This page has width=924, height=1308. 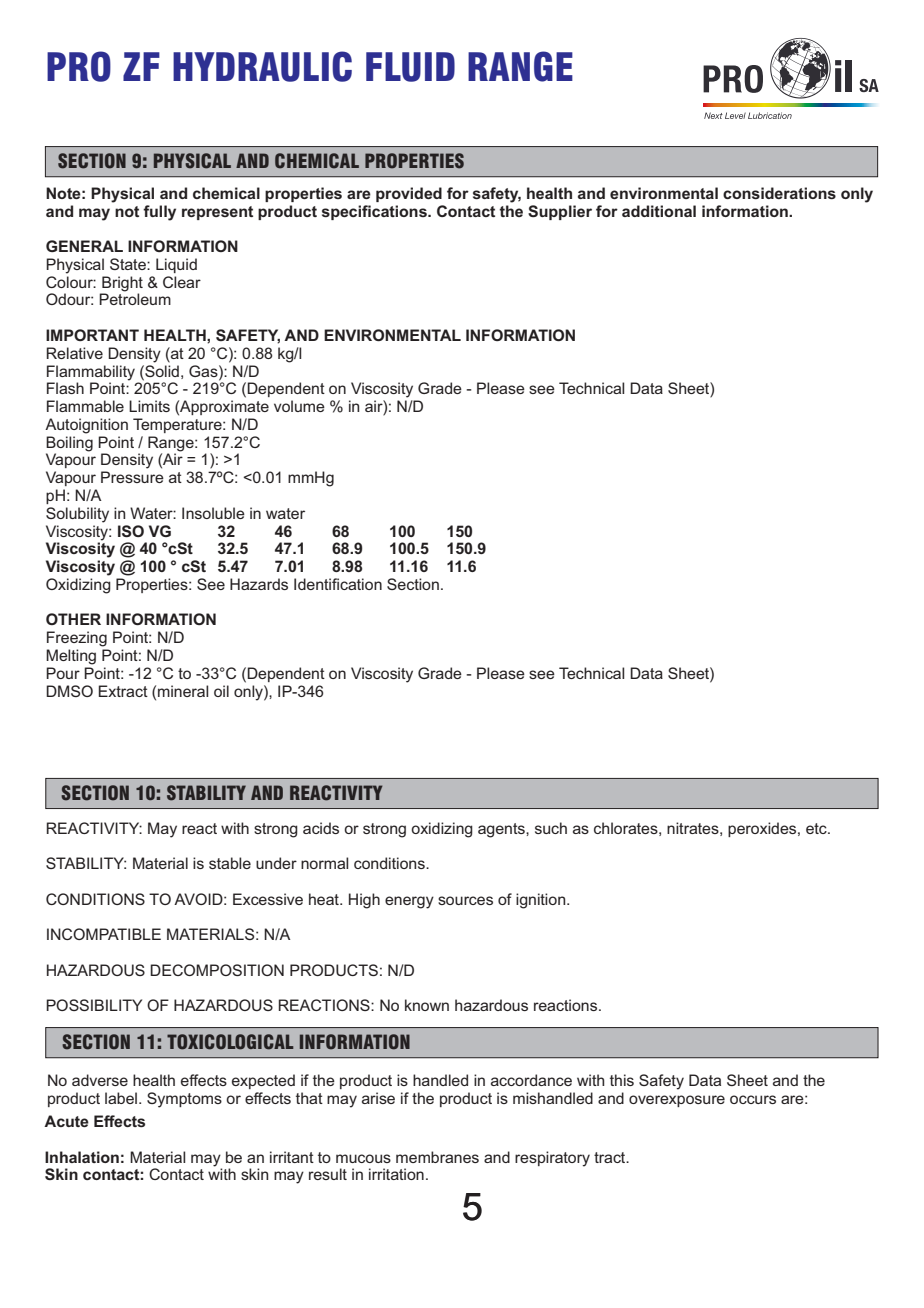 I want to click on HYDRAULIC, so click(x=262, y=66).
